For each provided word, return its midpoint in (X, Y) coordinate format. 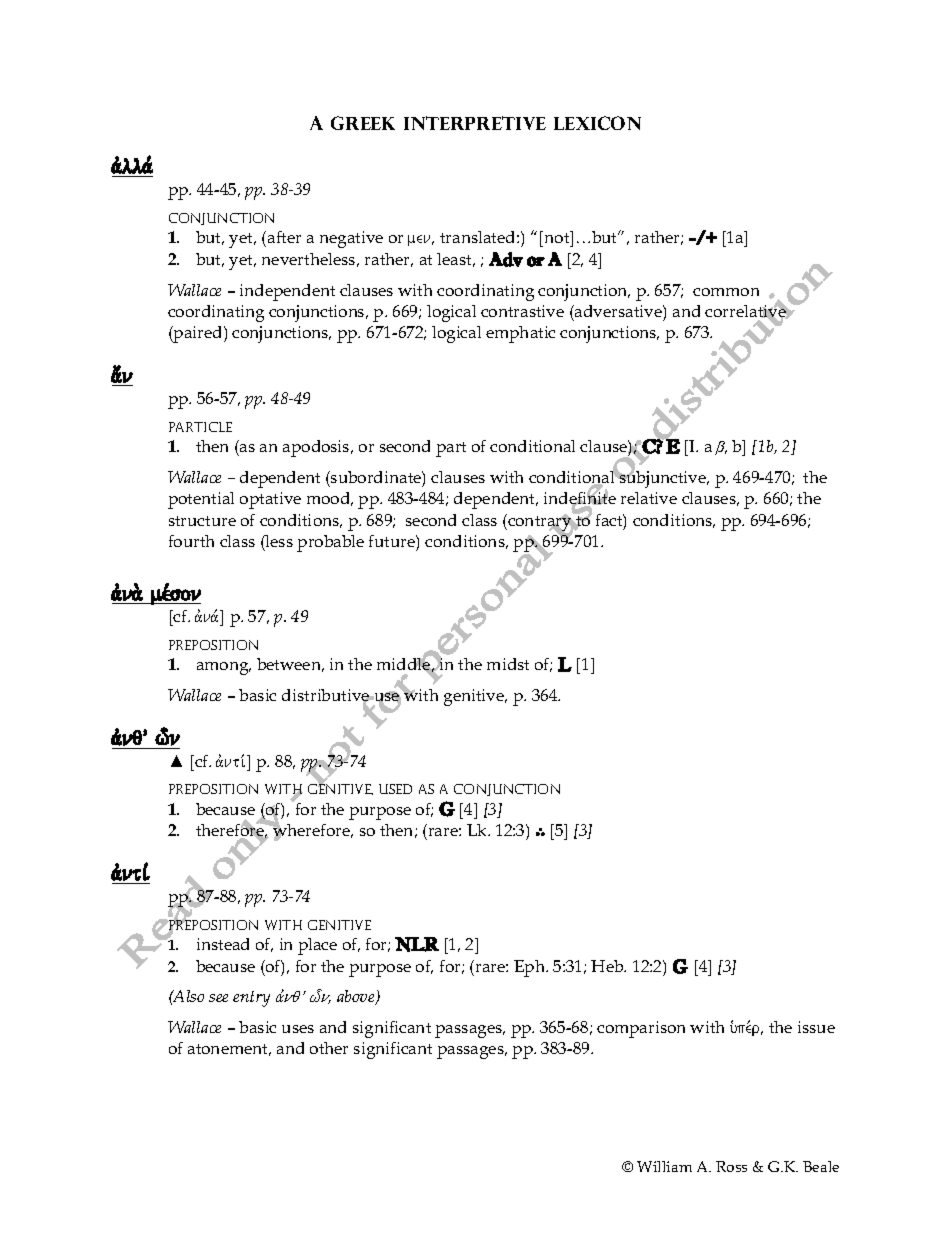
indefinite (580, 499)
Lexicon (597, 123)
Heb (608, 966)
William (664, 1166)
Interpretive (475, 123)
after (284, 237)
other (329, 1048)
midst (508, 664)
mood (330, 499)
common (726, 292)
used (395, 789)
